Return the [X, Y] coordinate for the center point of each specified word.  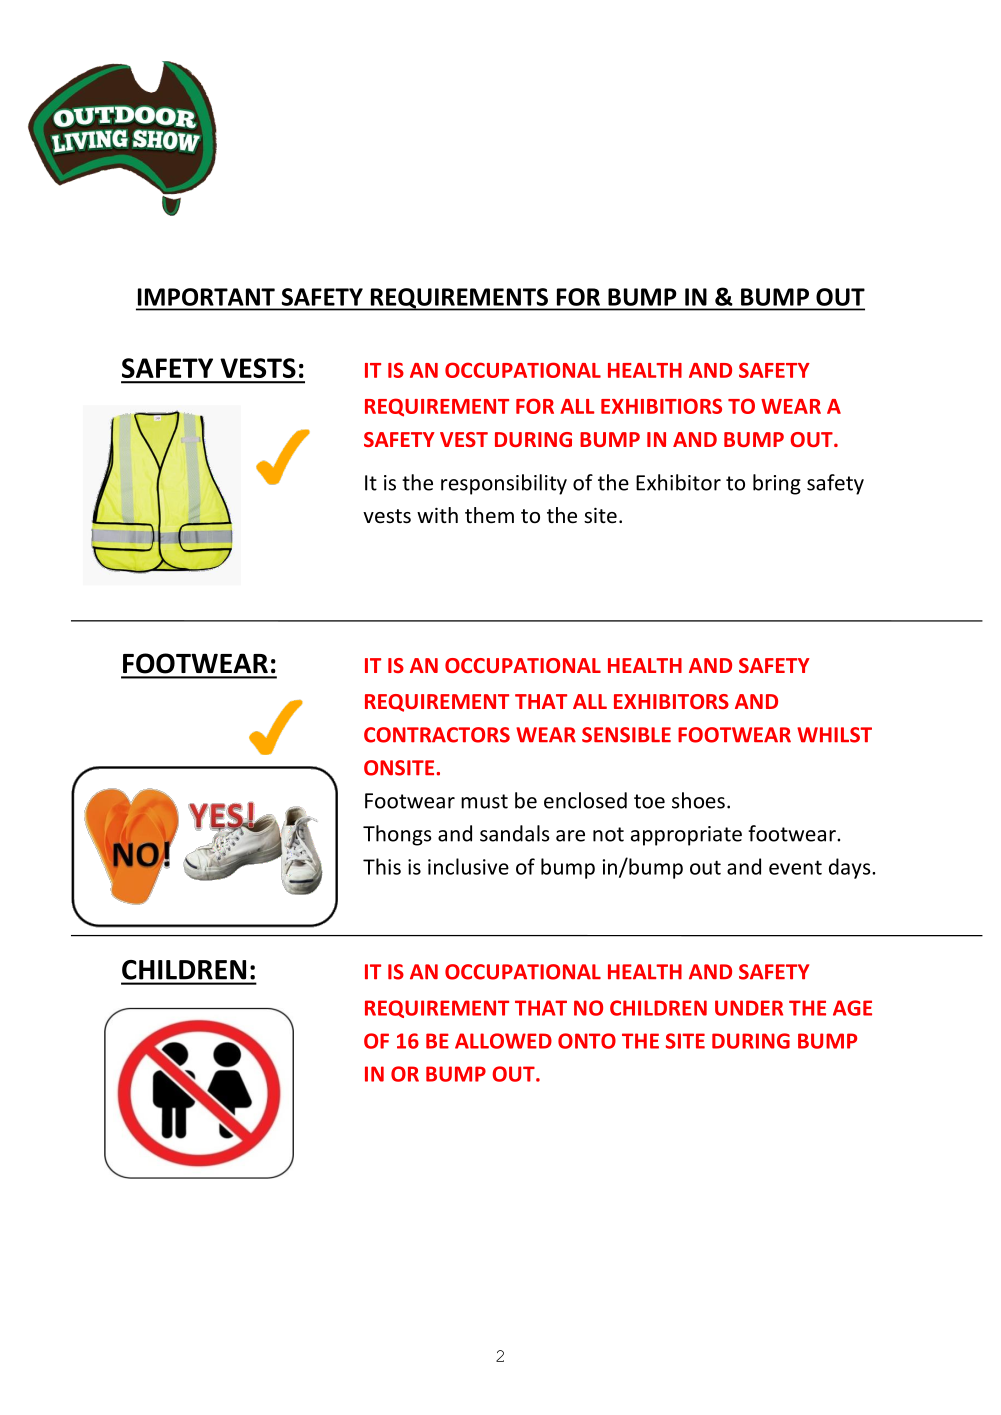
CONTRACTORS [437, 735]
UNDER [749, 1008]
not [608, 834]
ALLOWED [503, 1041]
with [437, 515]
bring [777, 484]
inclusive [468, 866]
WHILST [834, 735]
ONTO [587, 1041]
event [795, 867]
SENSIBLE [626, 735]
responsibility [504, 484]
